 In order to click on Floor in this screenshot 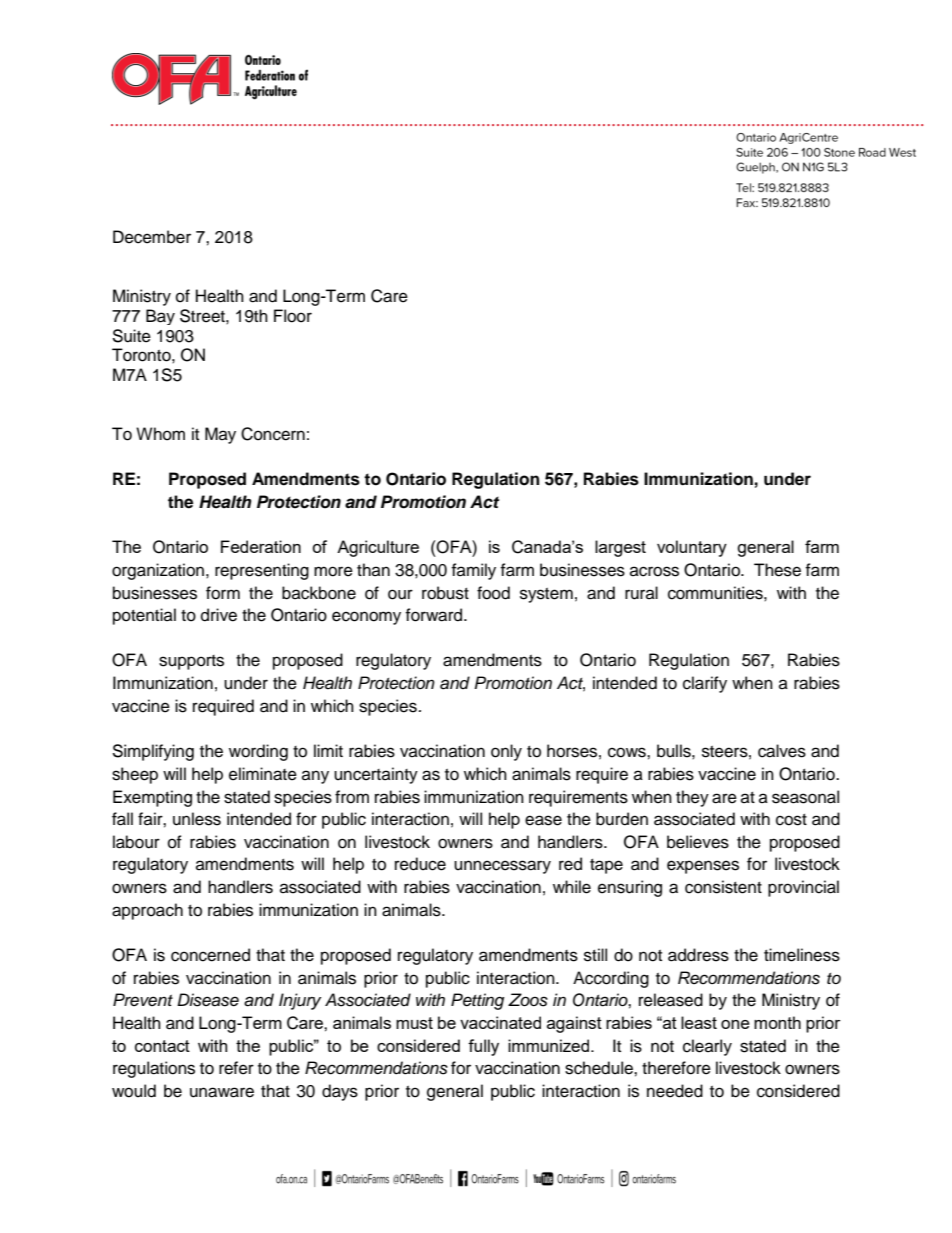, I will do `click(293, 316)`.
